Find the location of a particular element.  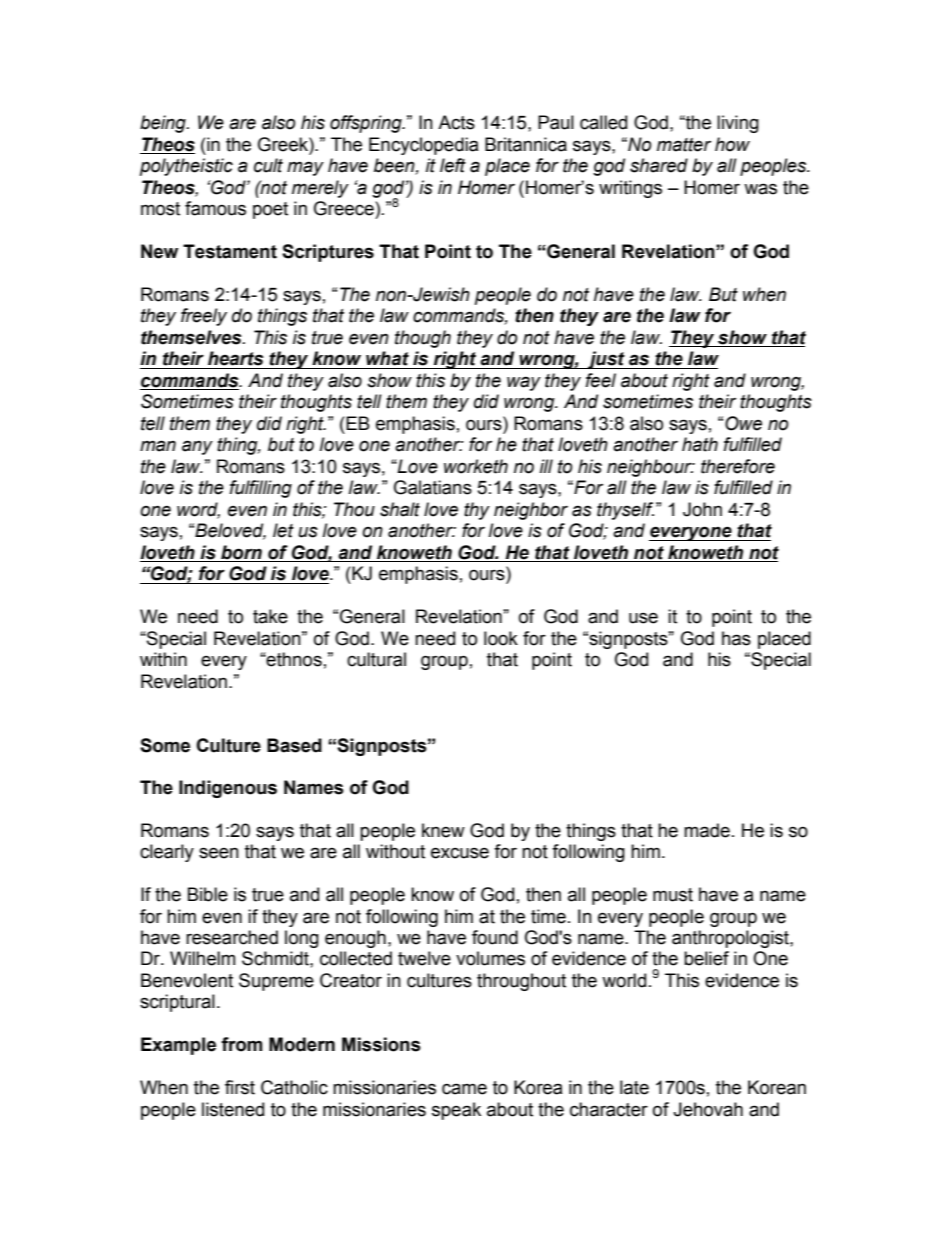

look is located at coordinates (501, 638).
